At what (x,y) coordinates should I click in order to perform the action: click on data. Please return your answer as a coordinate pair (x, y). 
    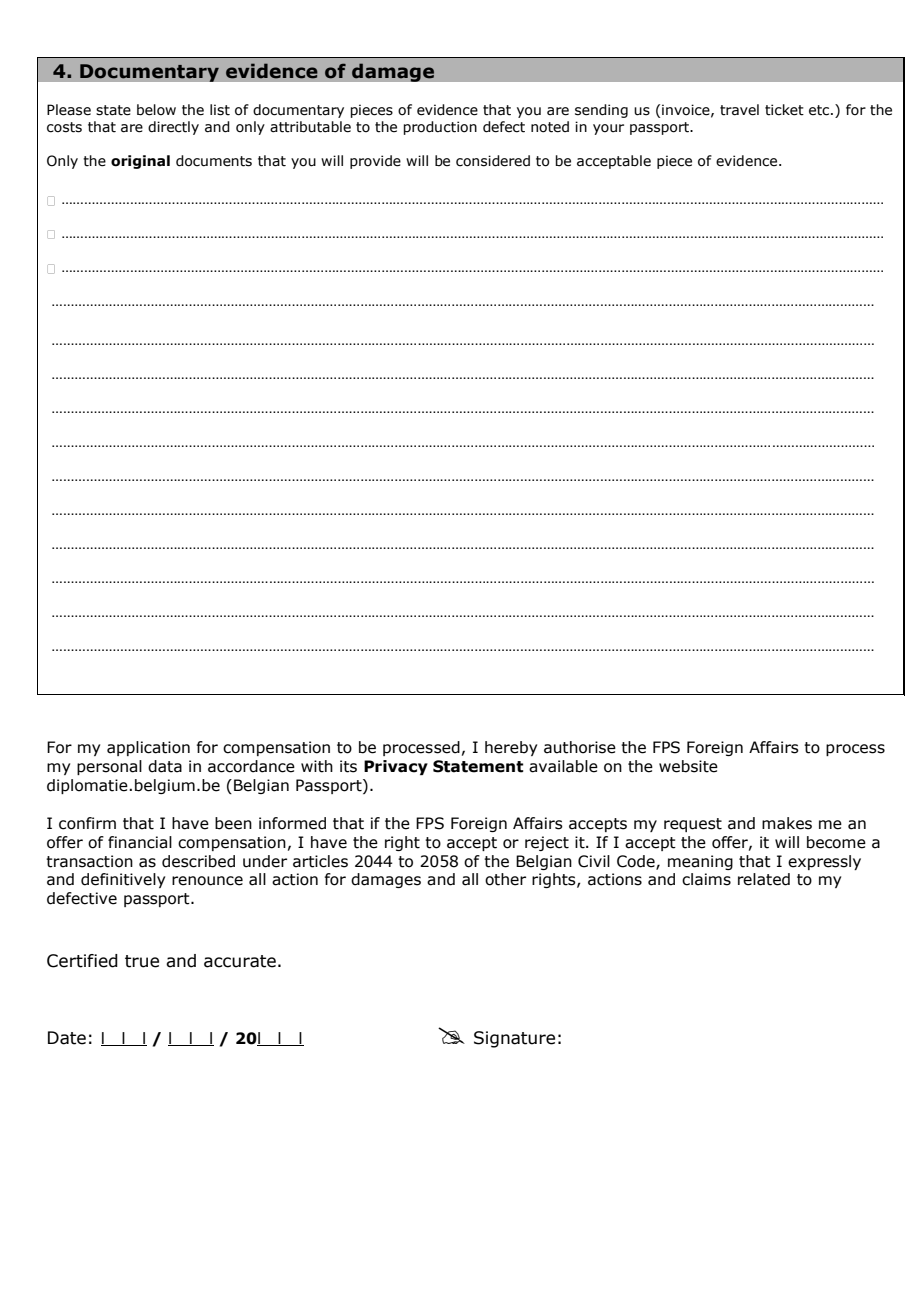
    Looking at the image, I should click on (165, 766).
